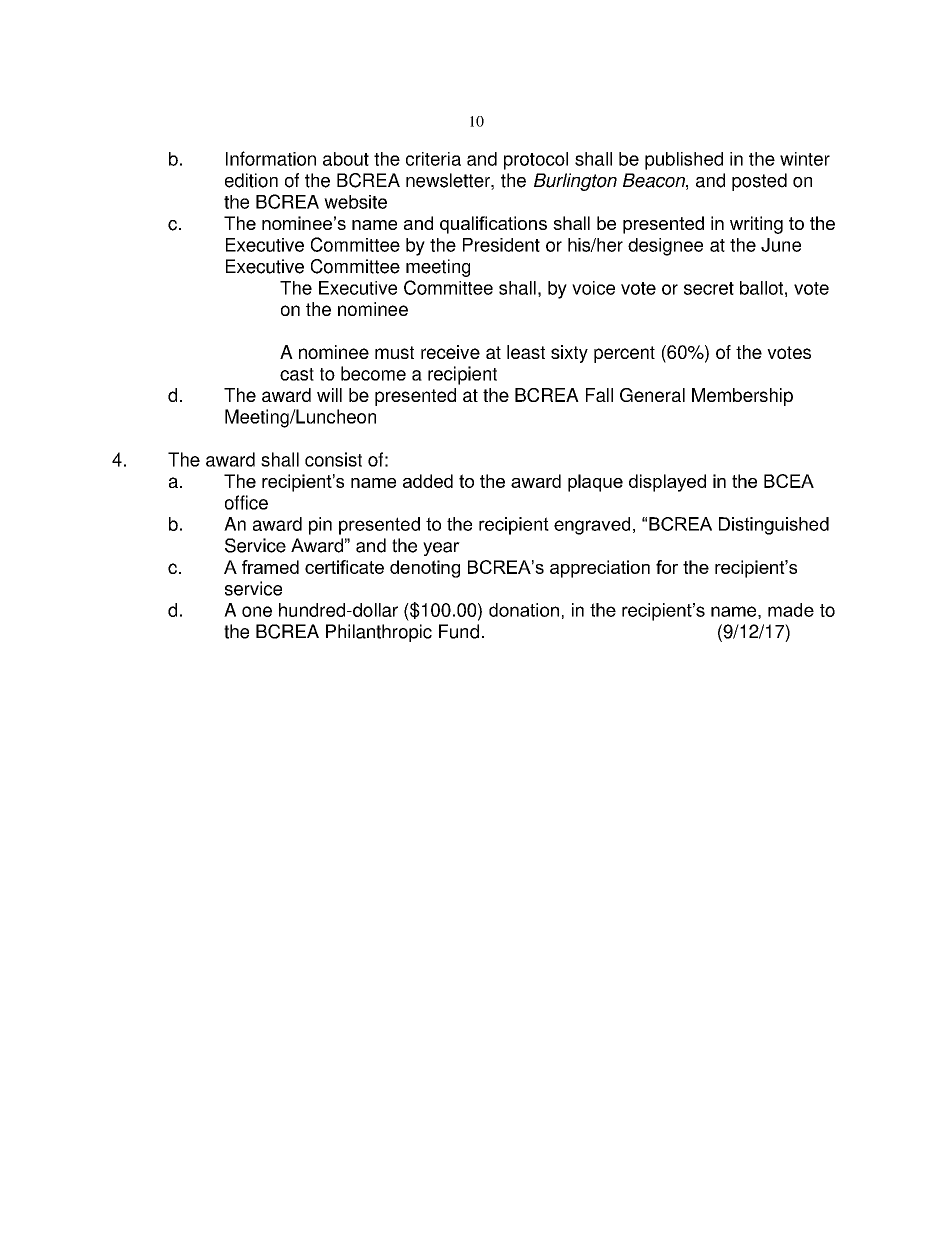 The height and width of the page is (1233, 952). Describe the element at coordinates (524, 610) in the page. I see `donation` at that location.
